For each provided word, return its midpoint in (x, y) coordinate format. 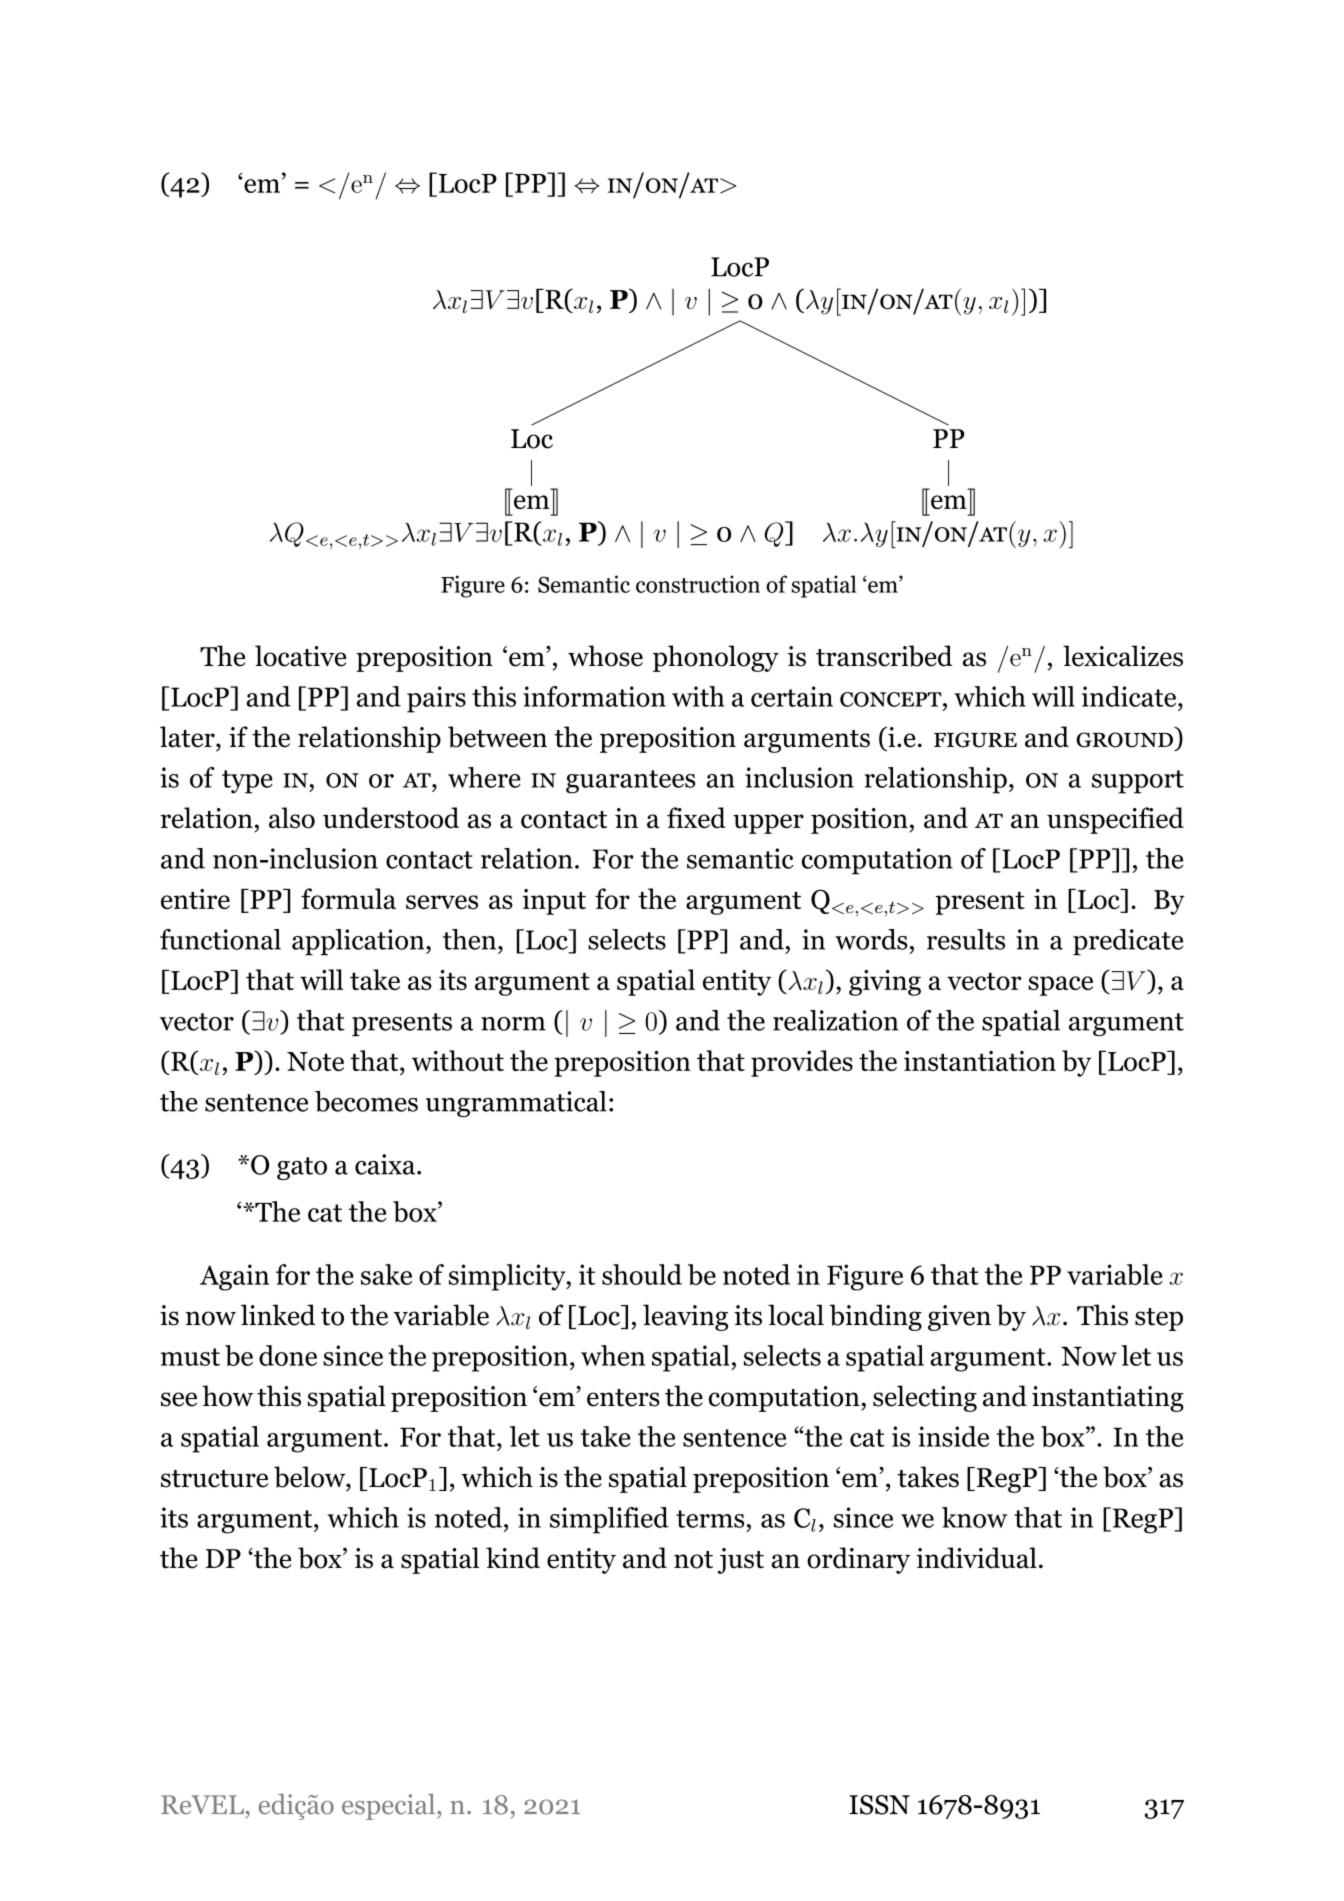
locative (300, 656)
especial (388, 1807)
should (642, 1274)
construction (698, 584)
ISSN (879, 1805)
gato (302, 1168)
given (959, 1318)
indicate (1130, 696)
